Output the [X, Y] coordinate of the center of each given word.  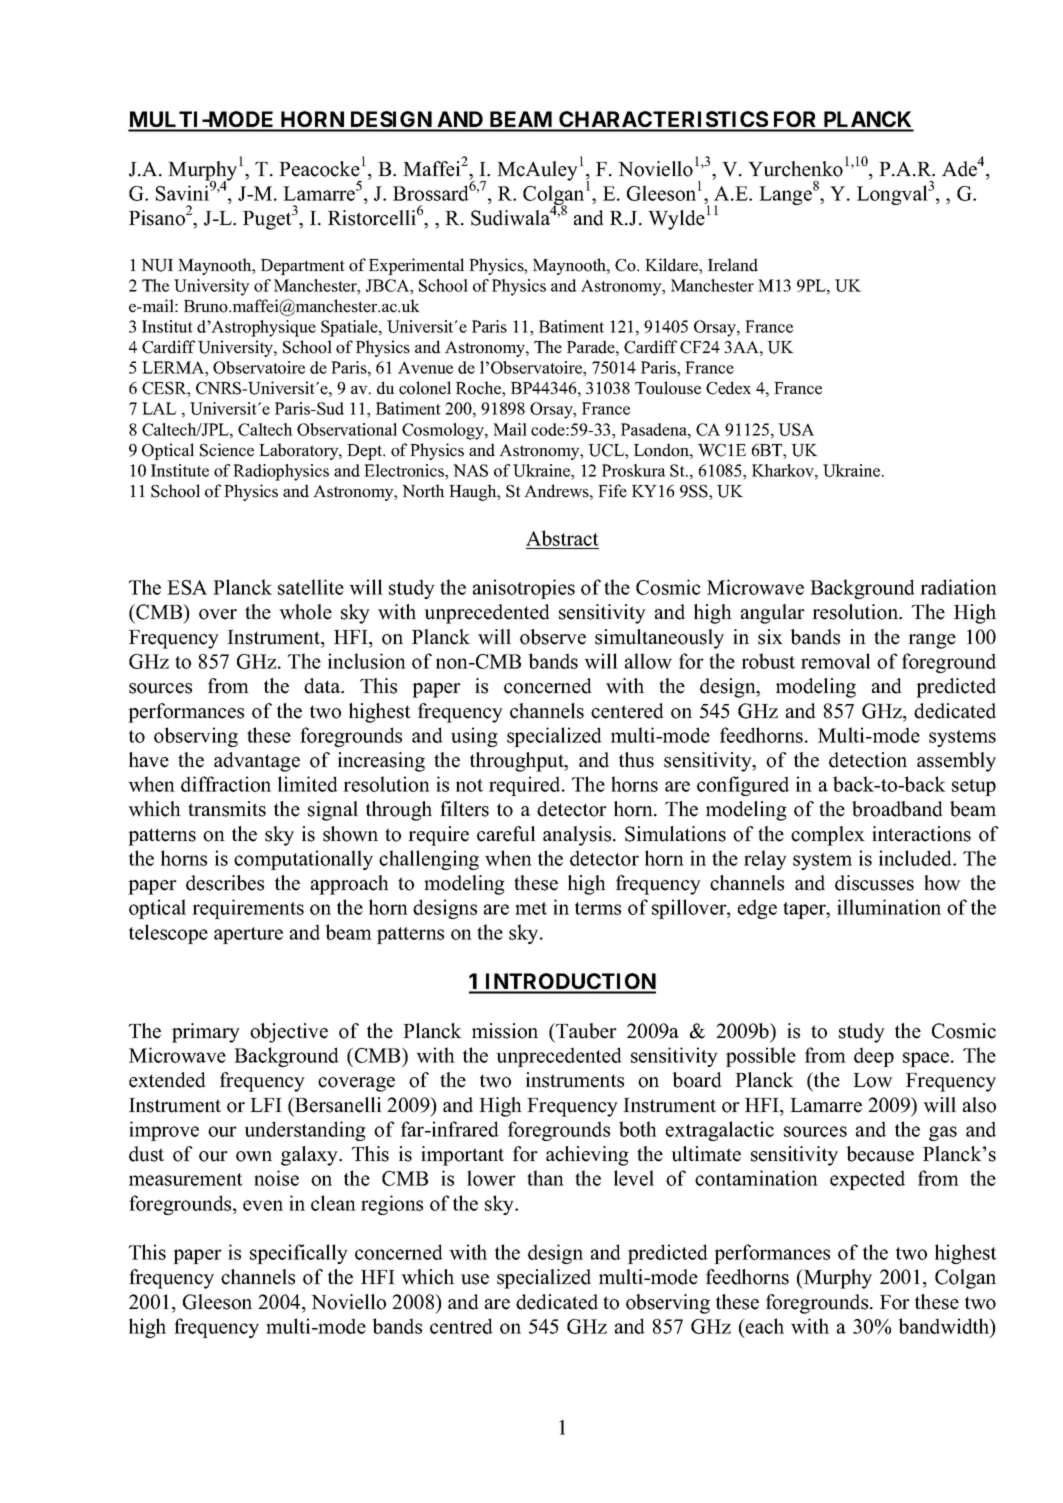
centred [461, 1326]
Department [303, 267]
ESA [187, 587]
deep [874, 1057]
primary [206, 1033]
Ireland [733, 265]
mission [505, 1031]
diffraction [226, 784]
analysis [578, 836]
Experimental [416, 266]
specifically [299, 1254]
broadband [897, 809]
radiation [958, 587]
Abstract [562, 538]
